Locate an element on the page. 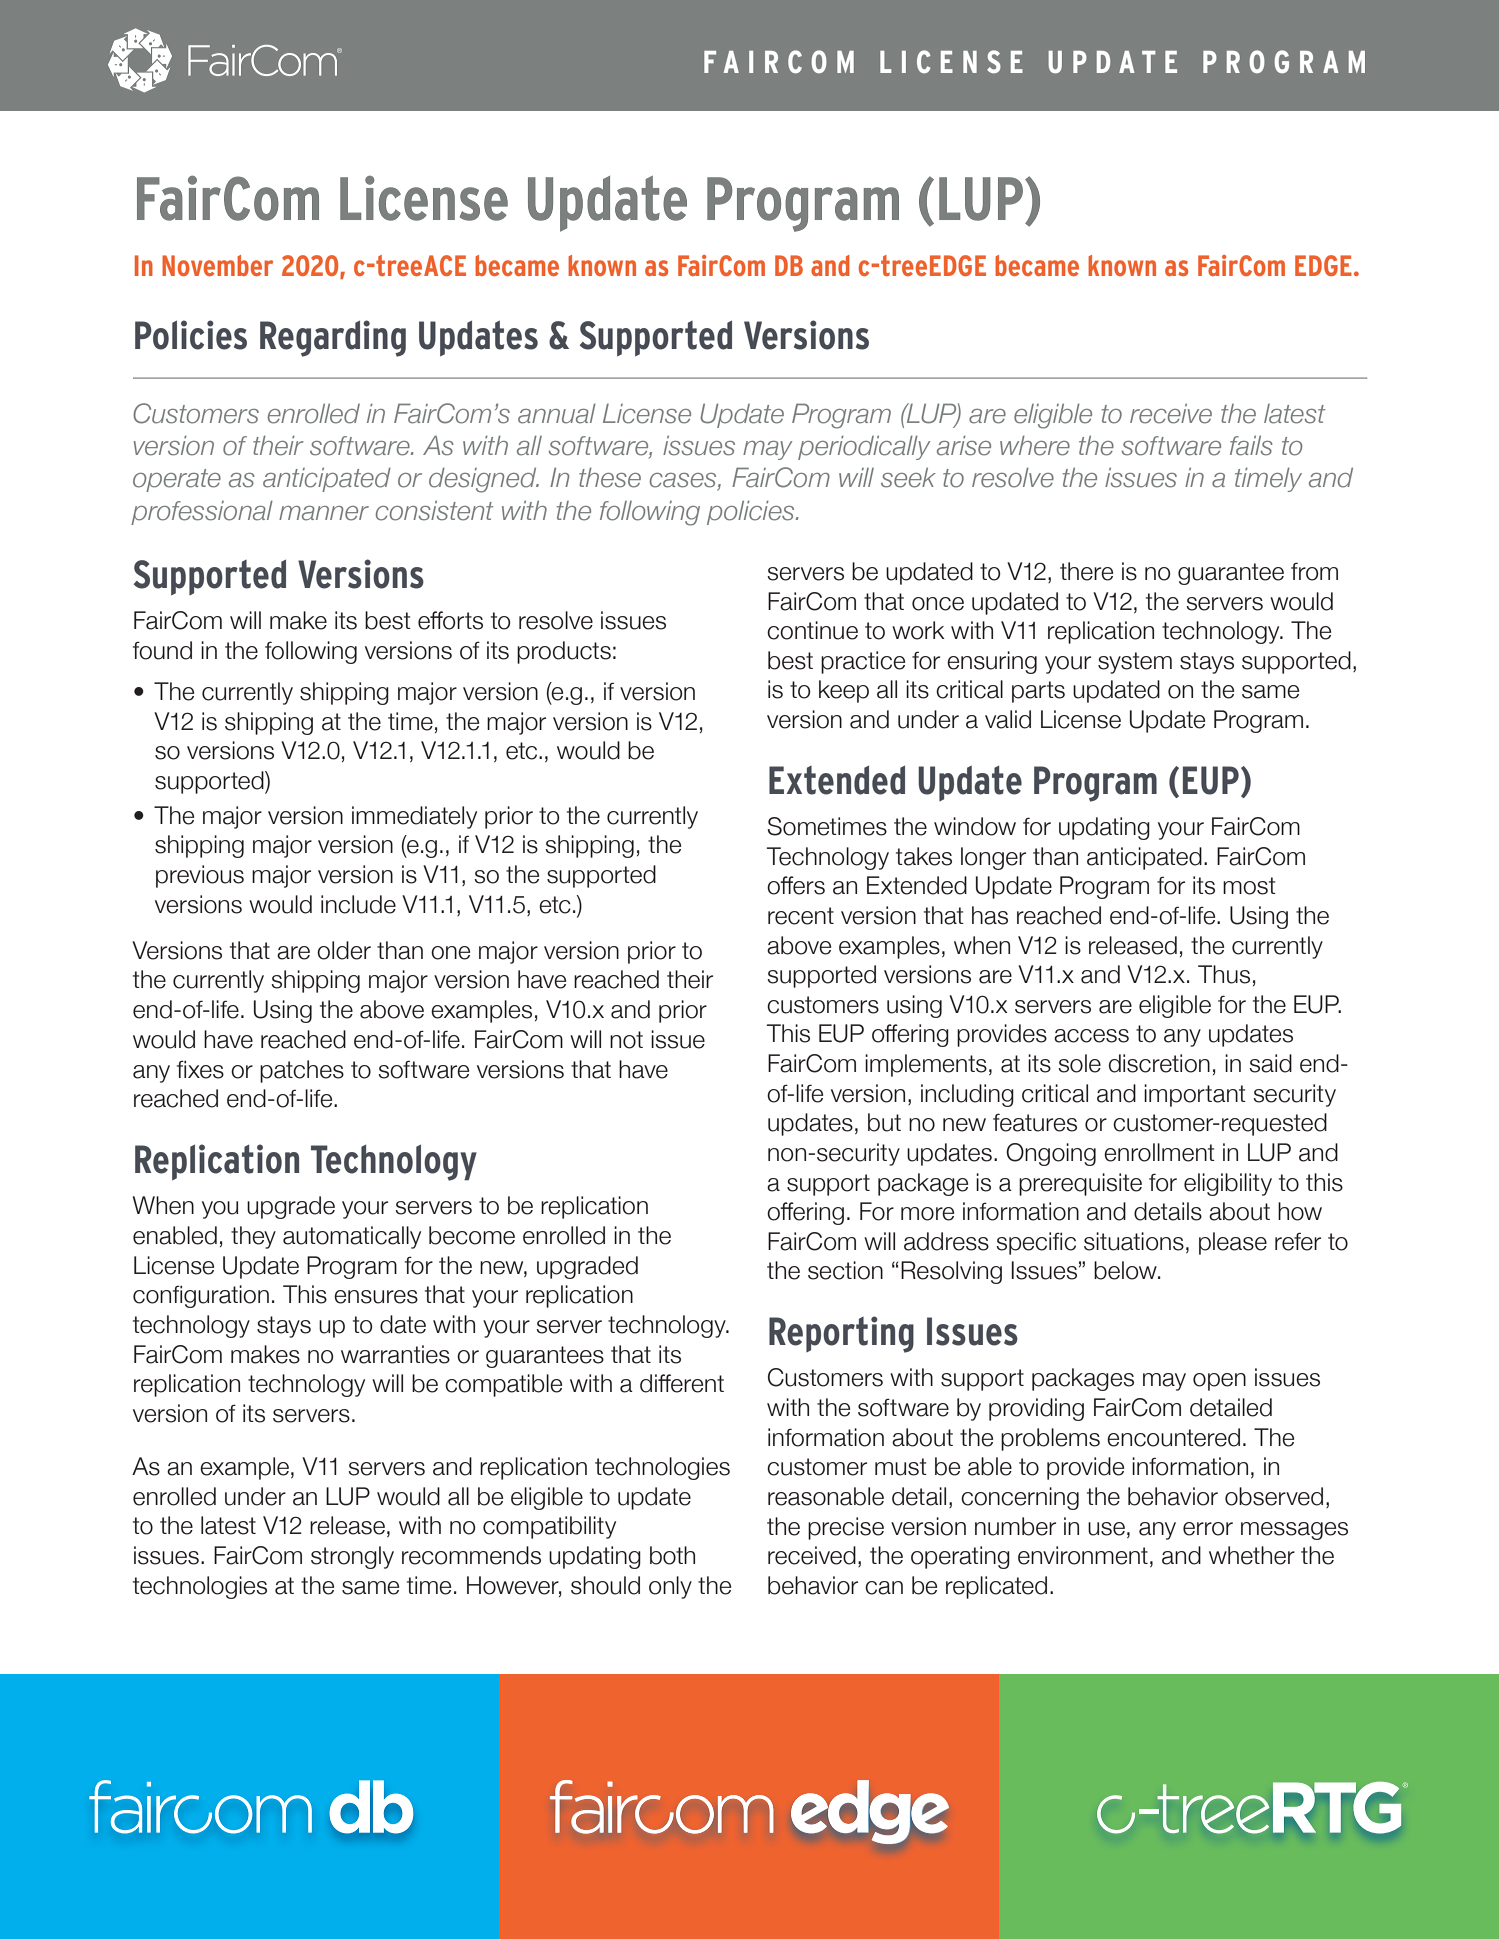 The width and height of the image is (1499, 1939). fails is located at coordinates (1251, 446).
